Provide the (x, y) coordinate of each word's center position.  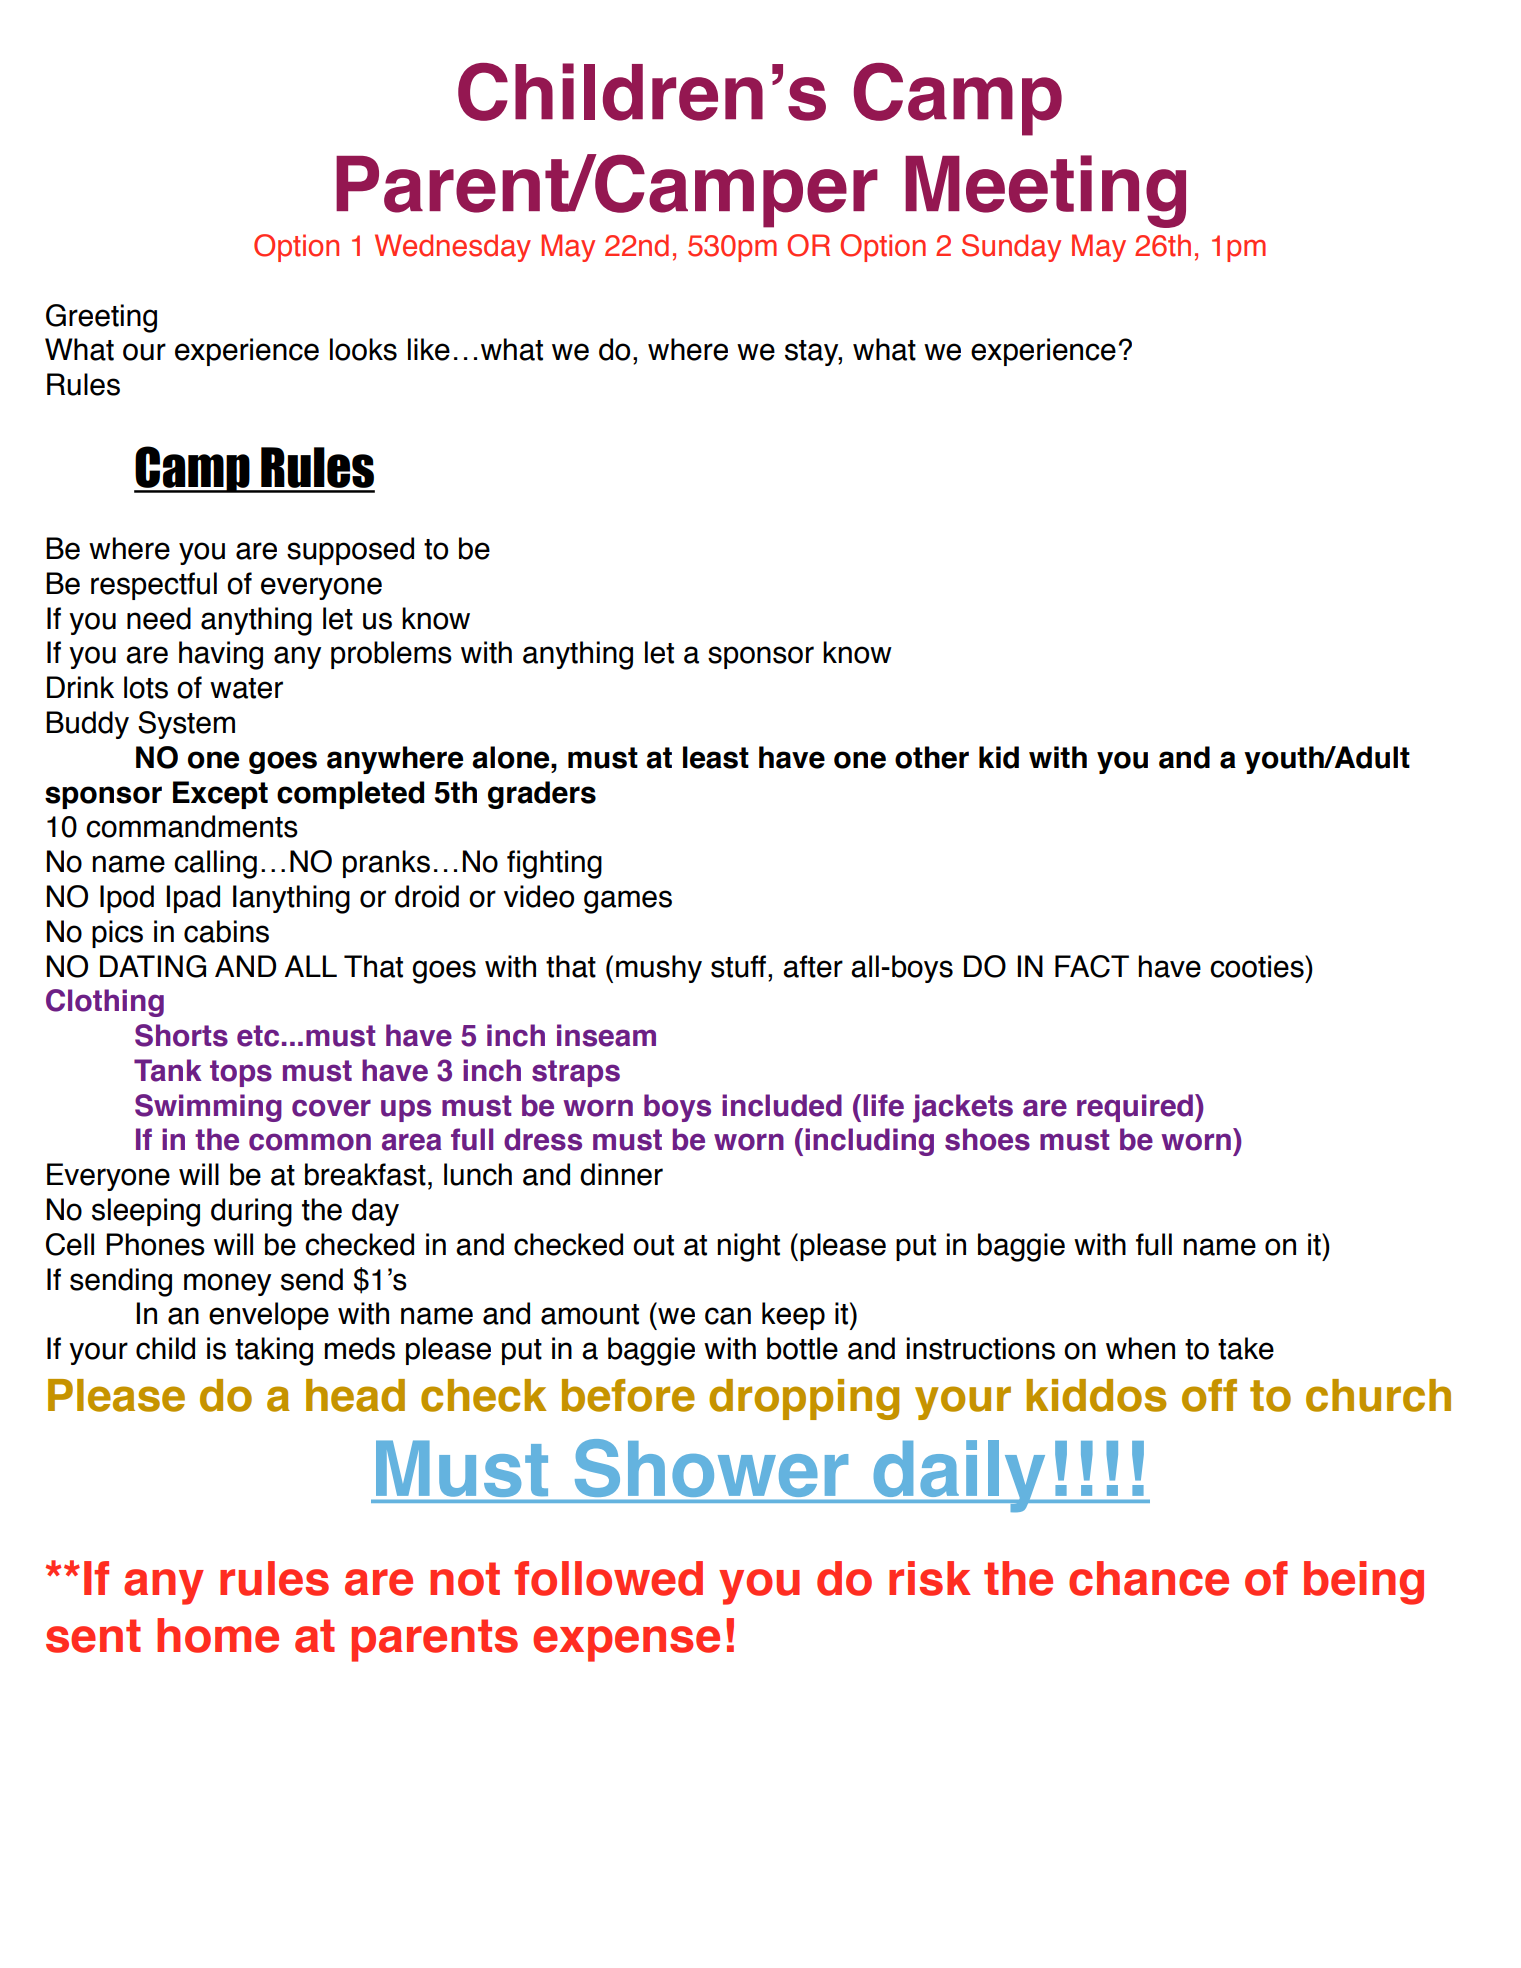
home (218, 1635)
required (1135, 1108)
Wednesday (453, 248)
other (932, 757)
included (782, 1105)
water (246, 688)
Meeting (1045, 191)
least (716, 757)
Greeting (101, 318)
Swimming (208, 1108)
